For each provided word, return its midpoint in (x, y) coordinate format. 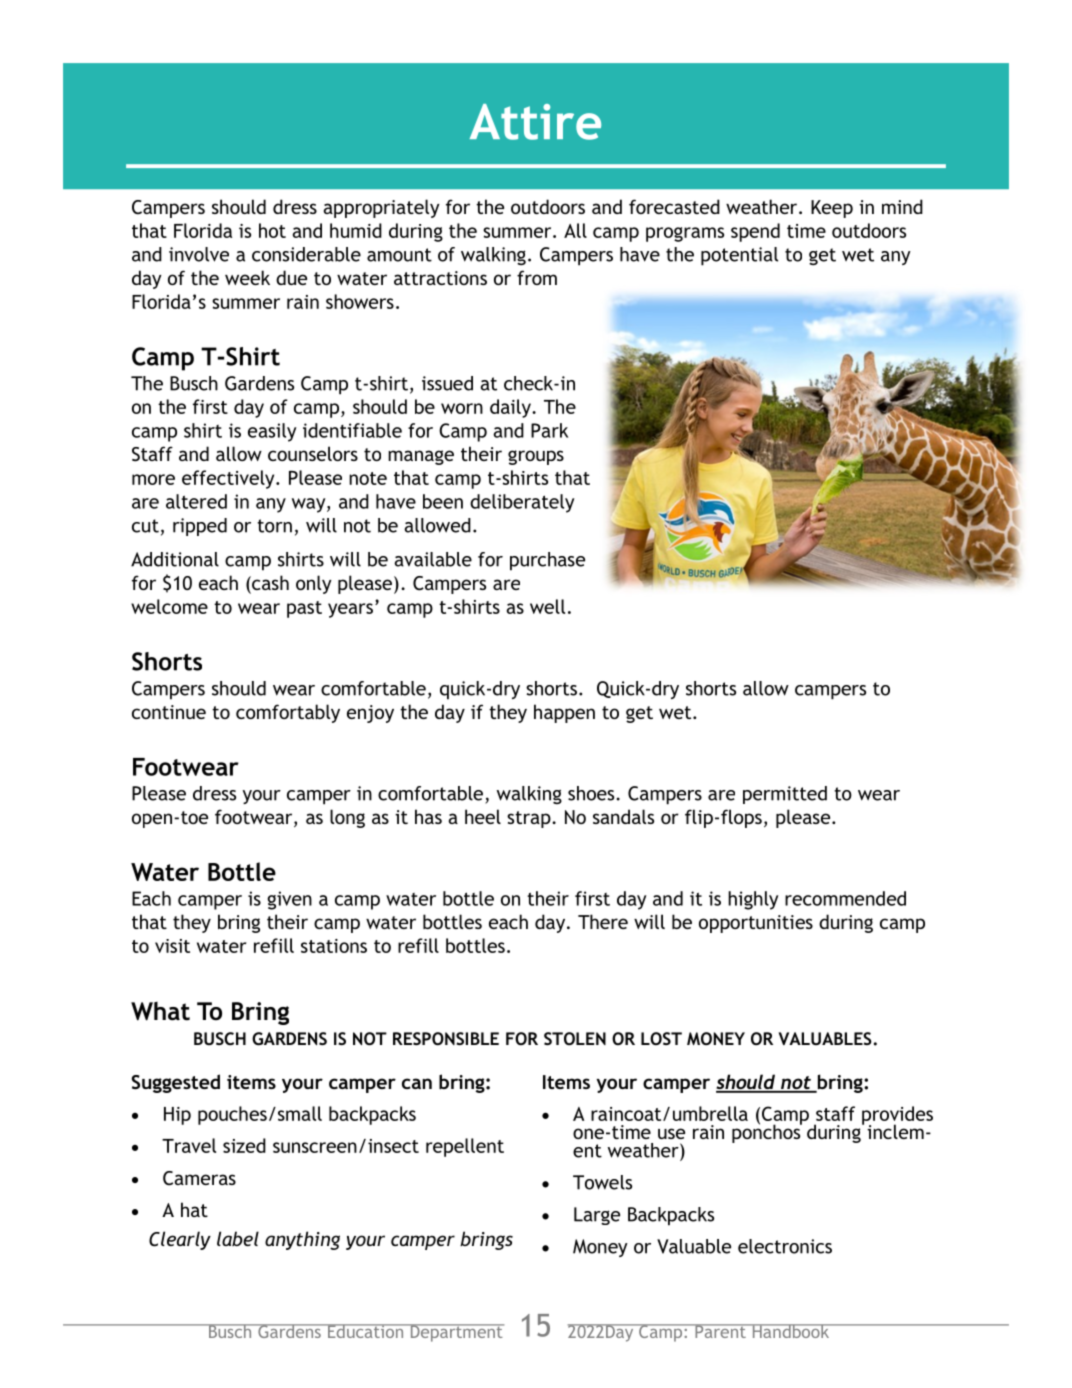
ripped (200, 527)
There (603, 921)
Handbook (791, 1331)
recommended (845, 898)
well (547, 606)
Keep (832, 209)
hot (272, 230)
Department (456, 1333)
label (238, 1238)
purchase (547, 561)
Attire (535, 122)
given (289, 900)
